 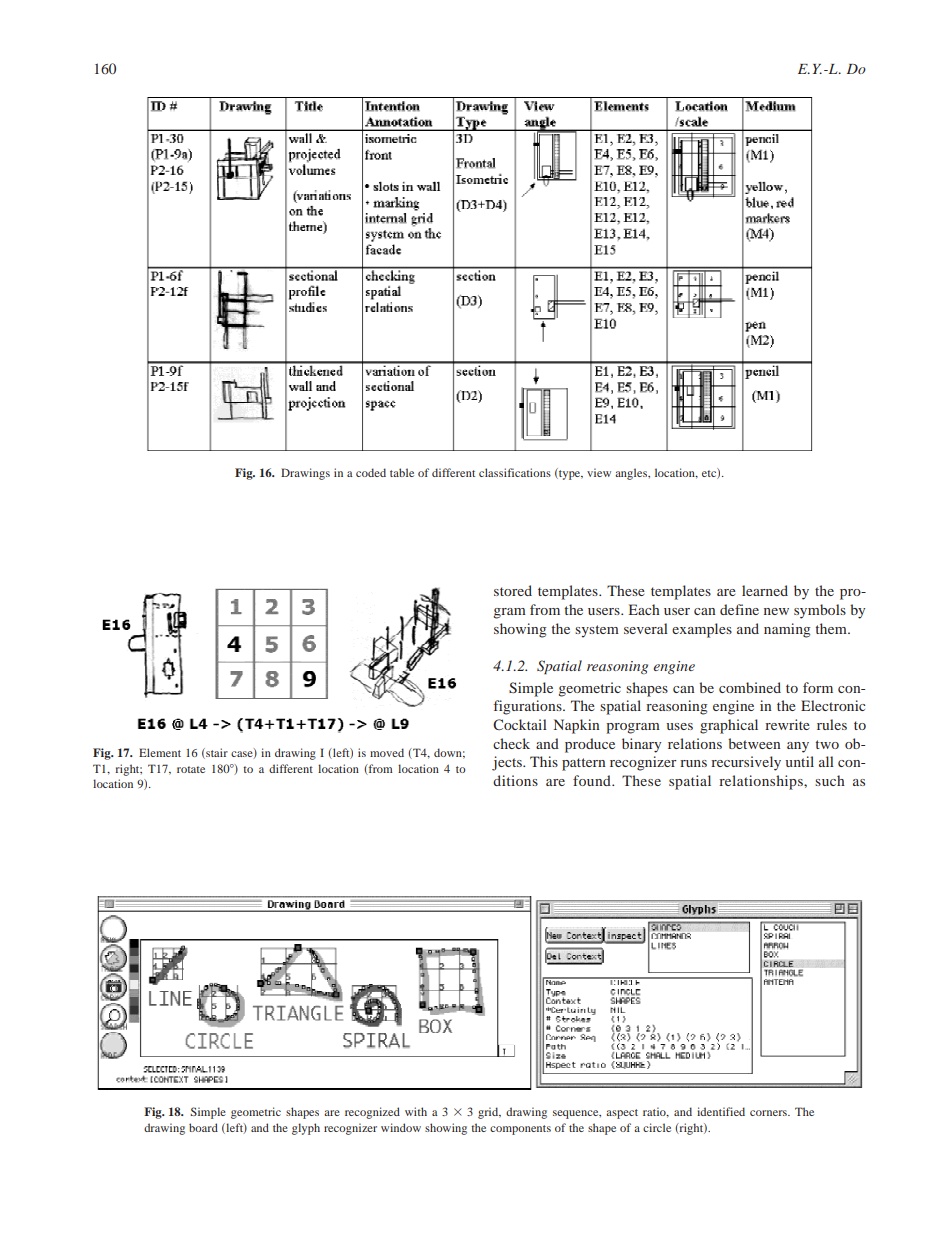 I want to click on recursively, so click(x=746, y=763).
